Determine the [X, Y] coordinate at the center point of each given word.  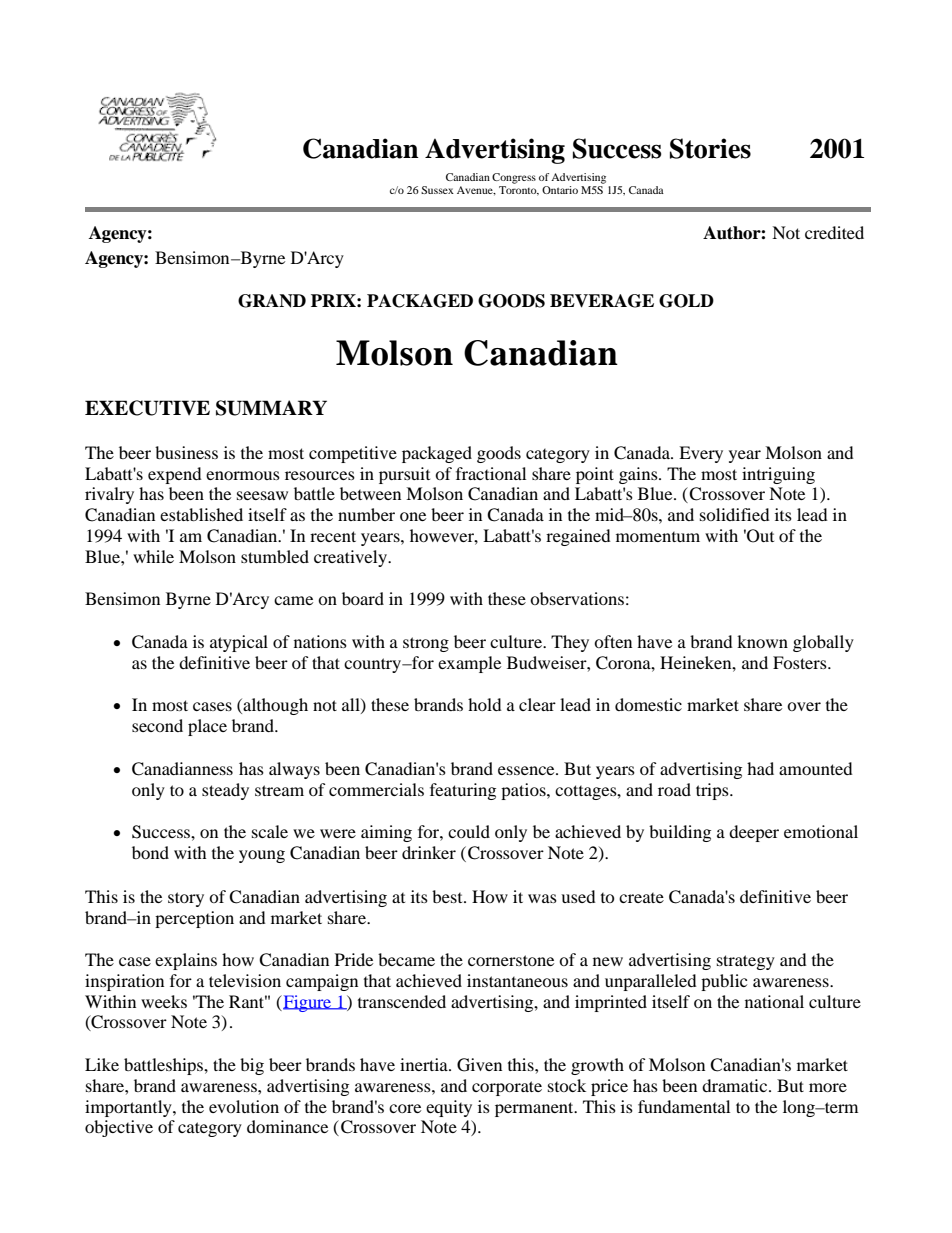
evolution [244, 1106]
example [469, 664]
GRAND [272, 301]
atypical [239, 643]
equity [449, 1108]
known [762, 641]
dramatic [736, 1085]
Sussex [437, 190]
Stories [710, 148]
